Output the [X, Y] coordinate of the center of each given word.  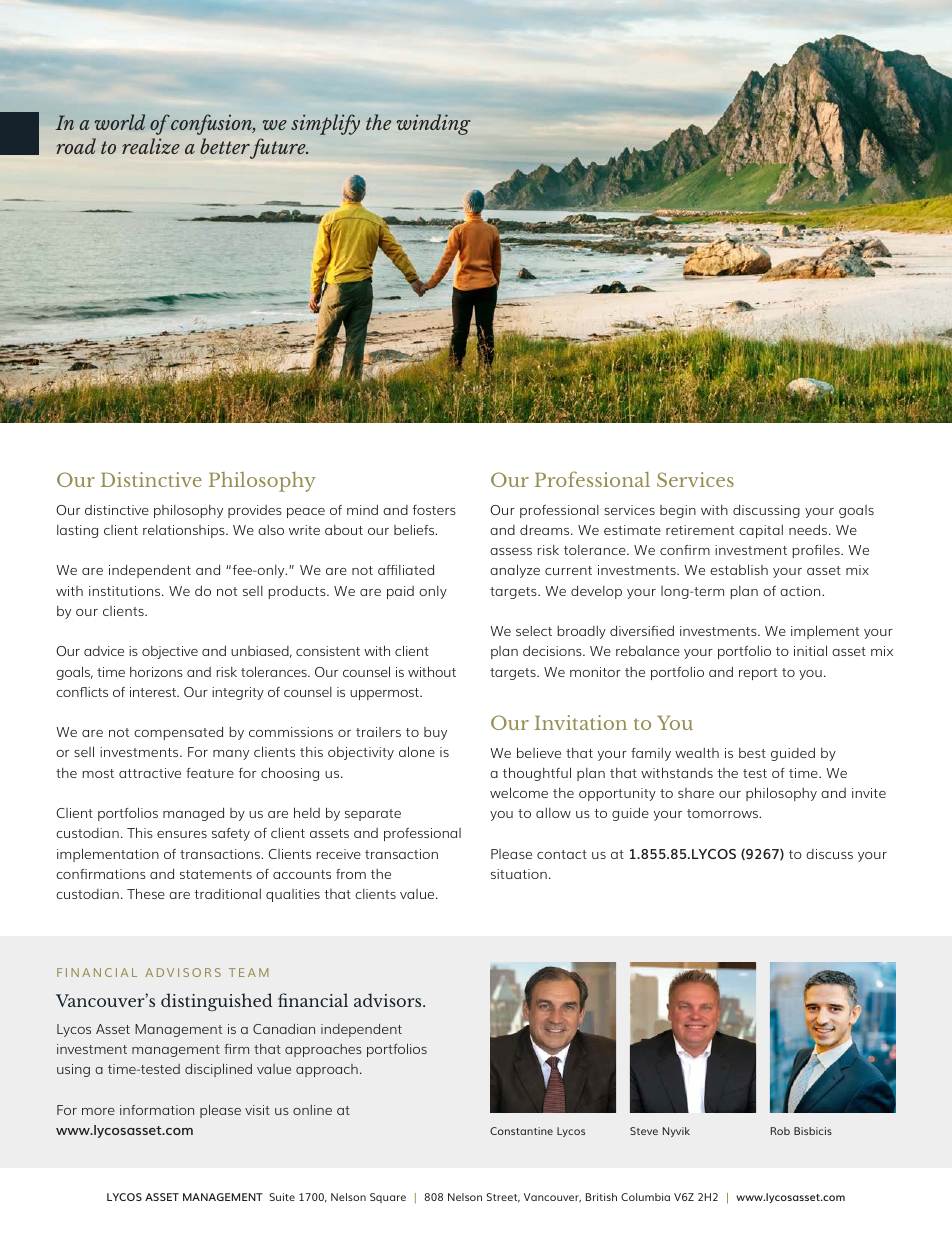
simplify [325, 124]
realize [151, 146]
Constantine [521, 1131]
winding [434, 124]
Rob [780, 1131]
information [157, 1110]
